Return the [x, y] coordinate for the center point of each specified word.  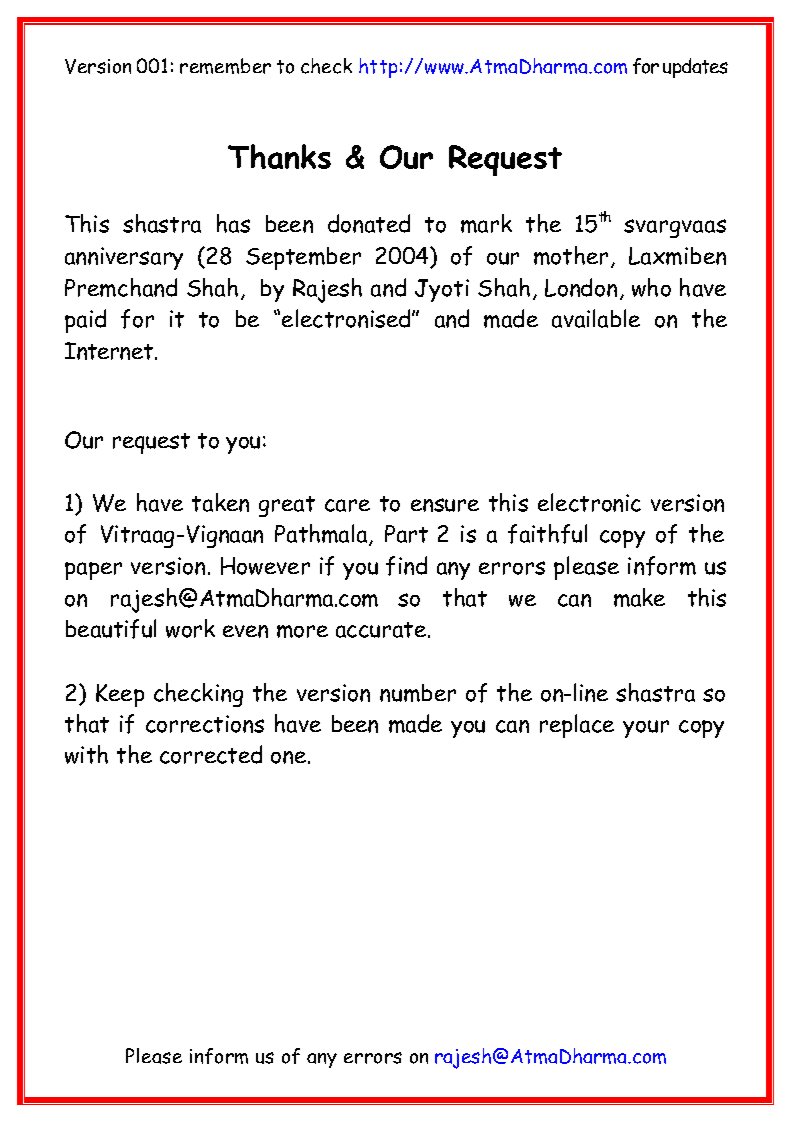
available [596, 318]
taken [220, 502]
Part [406, 534]
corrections [205, 724]
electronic [589, 502]
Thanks [279, 156]
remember [225, 66]
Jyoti [442, 290]
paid [85, 321]
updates [695, 68]
